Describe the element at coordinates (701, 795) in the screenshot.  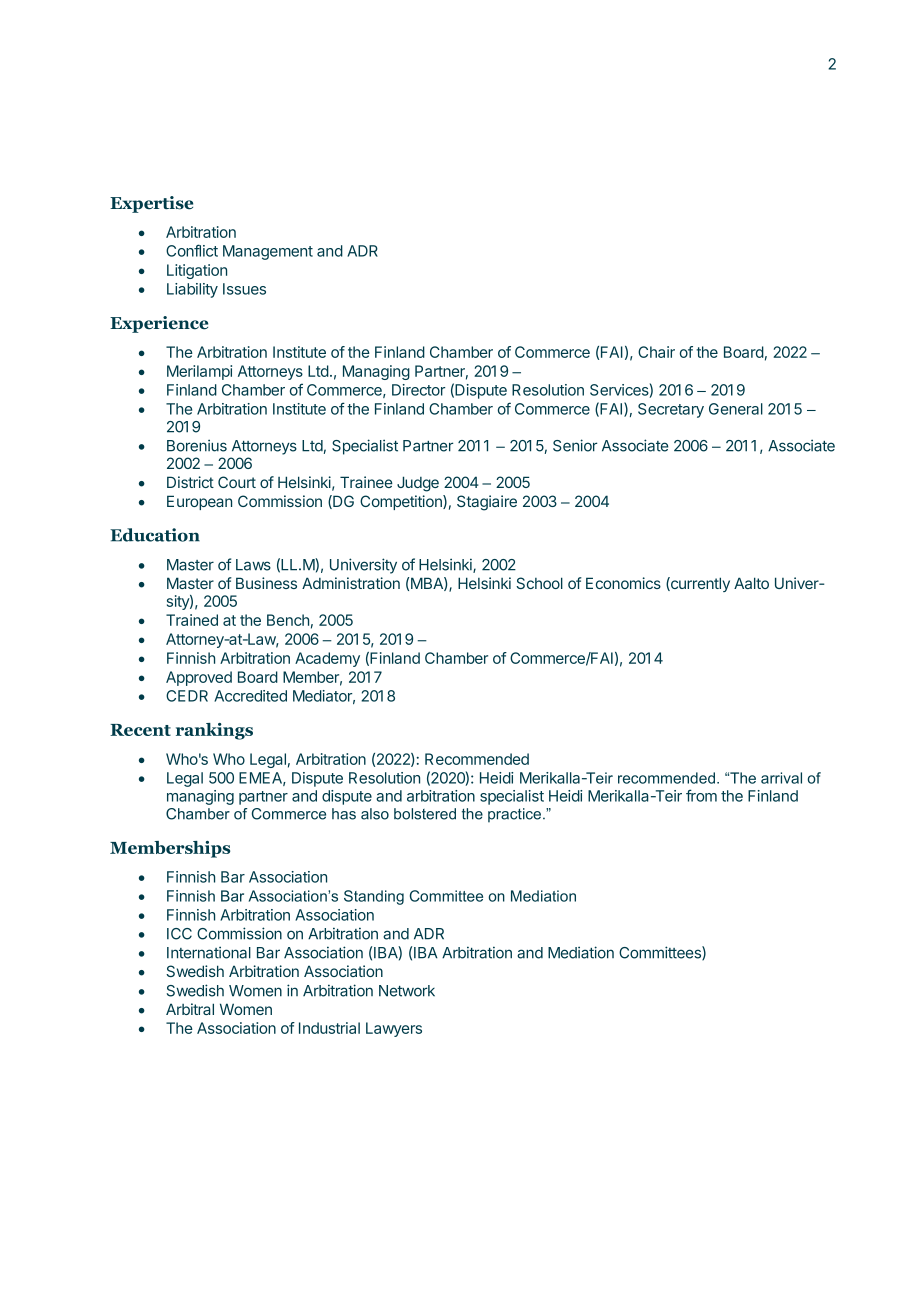
I see `from` at that location.
